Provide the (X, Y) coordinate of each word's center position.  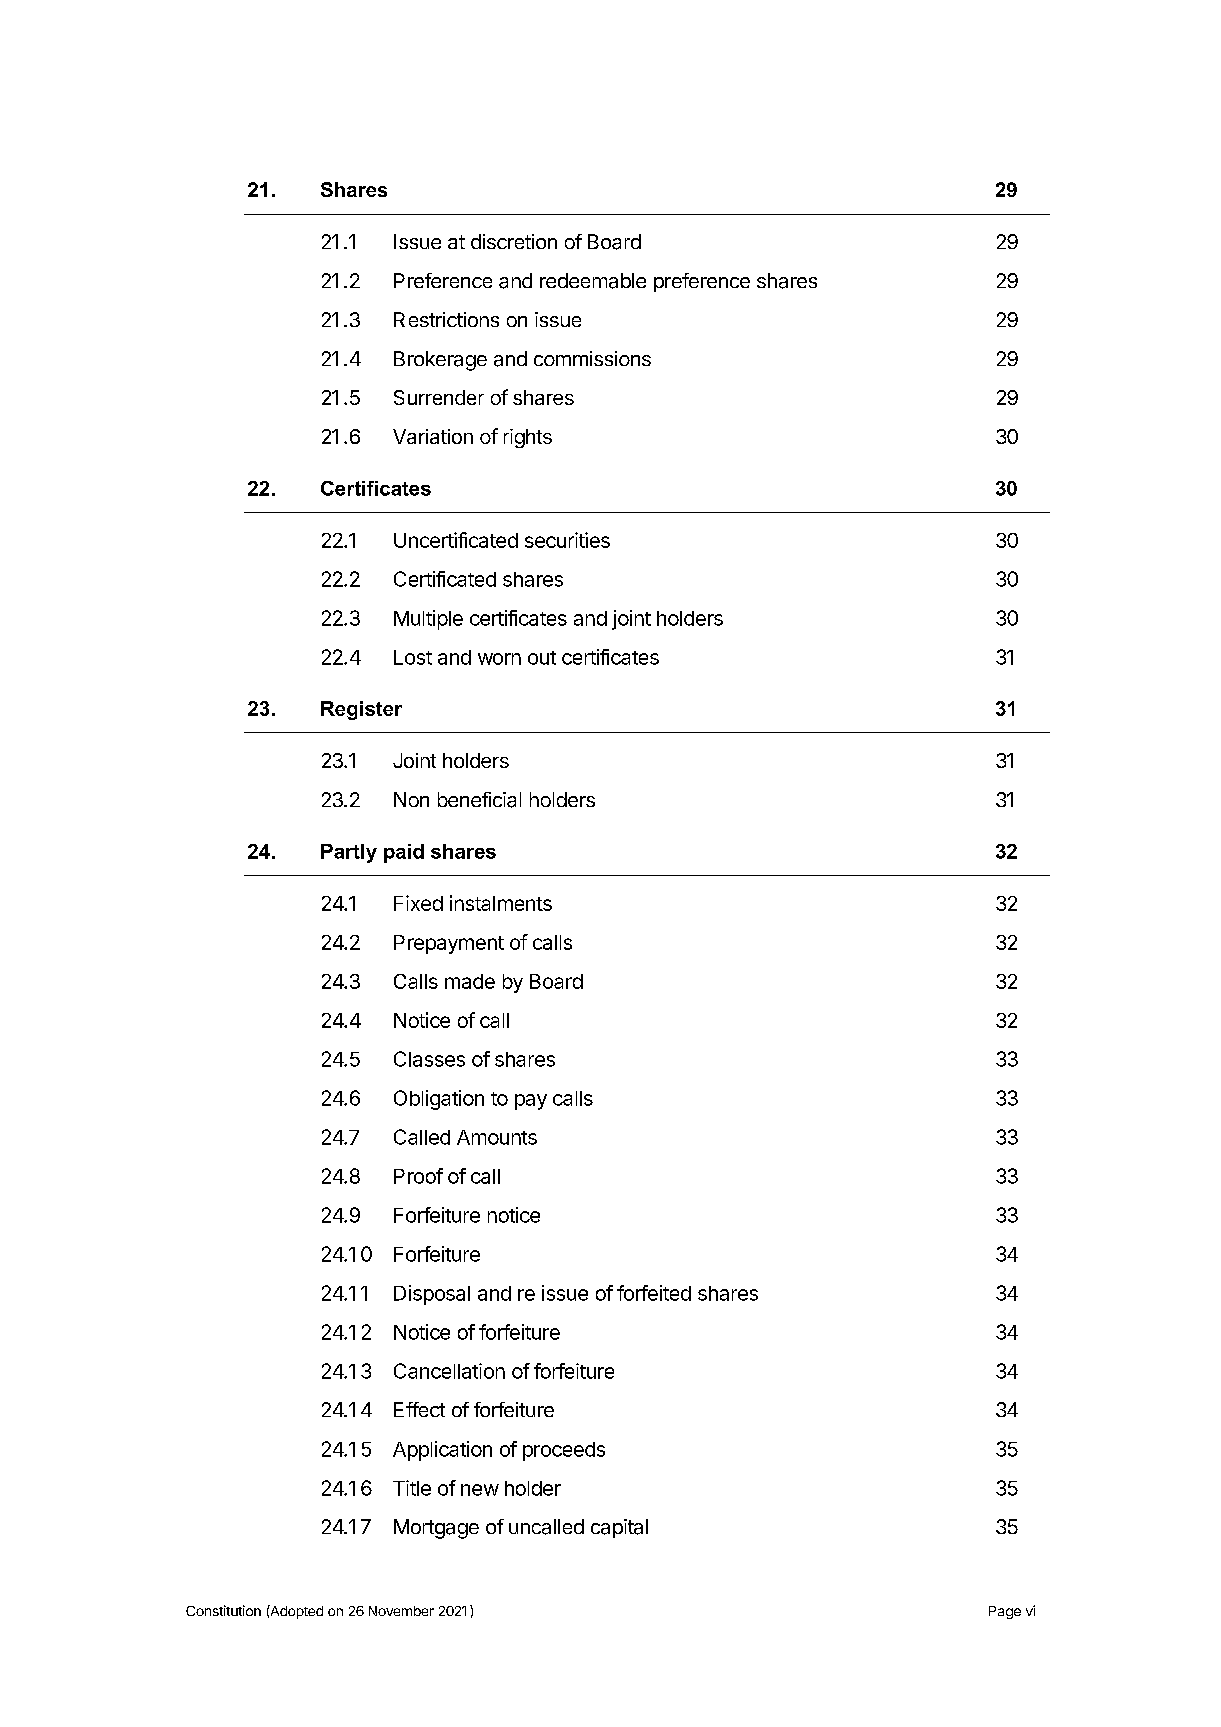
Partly (349, 853)
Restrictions (446, 319)
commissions (592, 358)
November (401, 1611)
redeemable (593, 281)
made (470, 981)
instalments (501, 903)
